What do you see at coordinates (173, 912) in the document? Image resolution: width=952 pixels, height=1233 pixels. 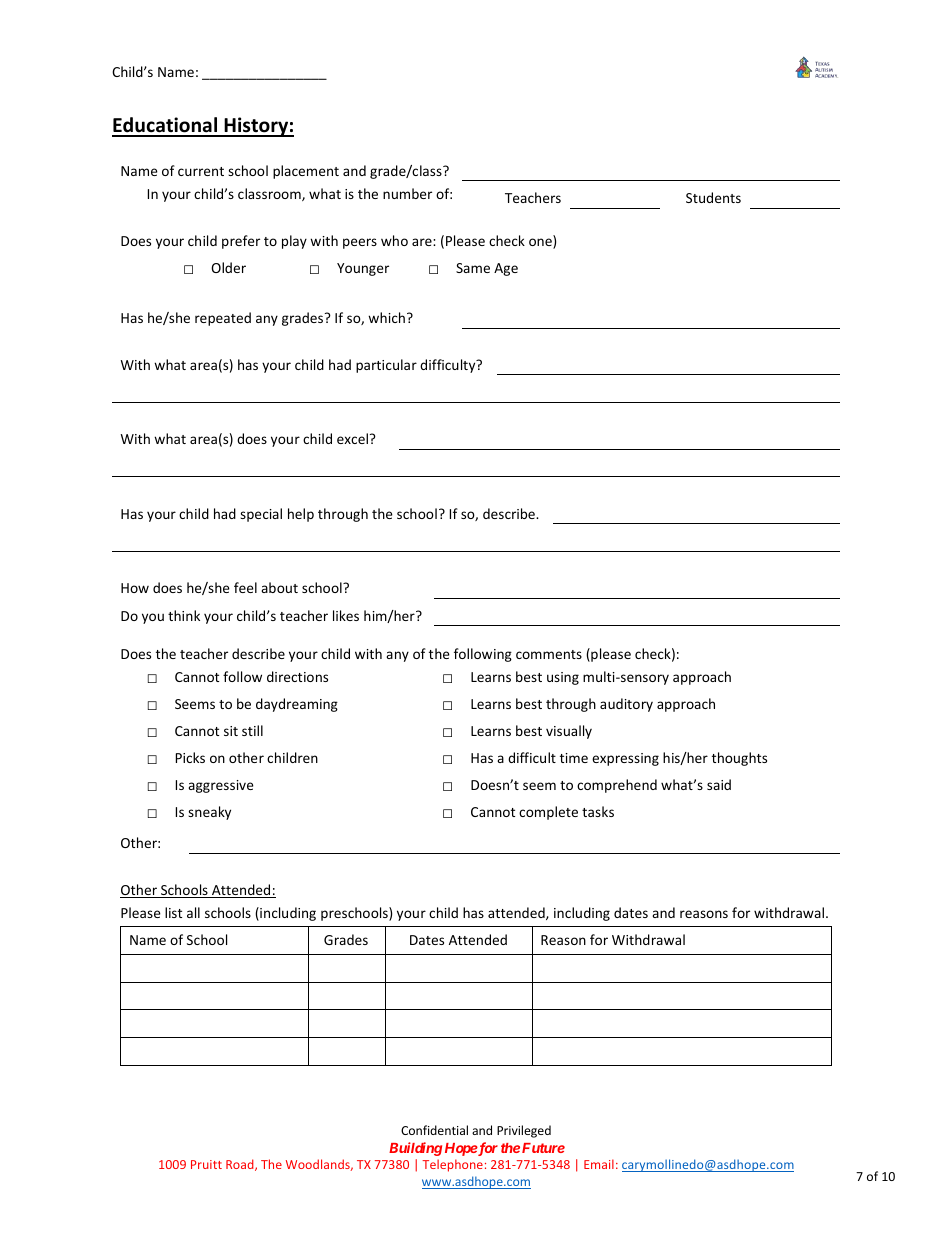 I see `list` at bounding box center [173, 912].
